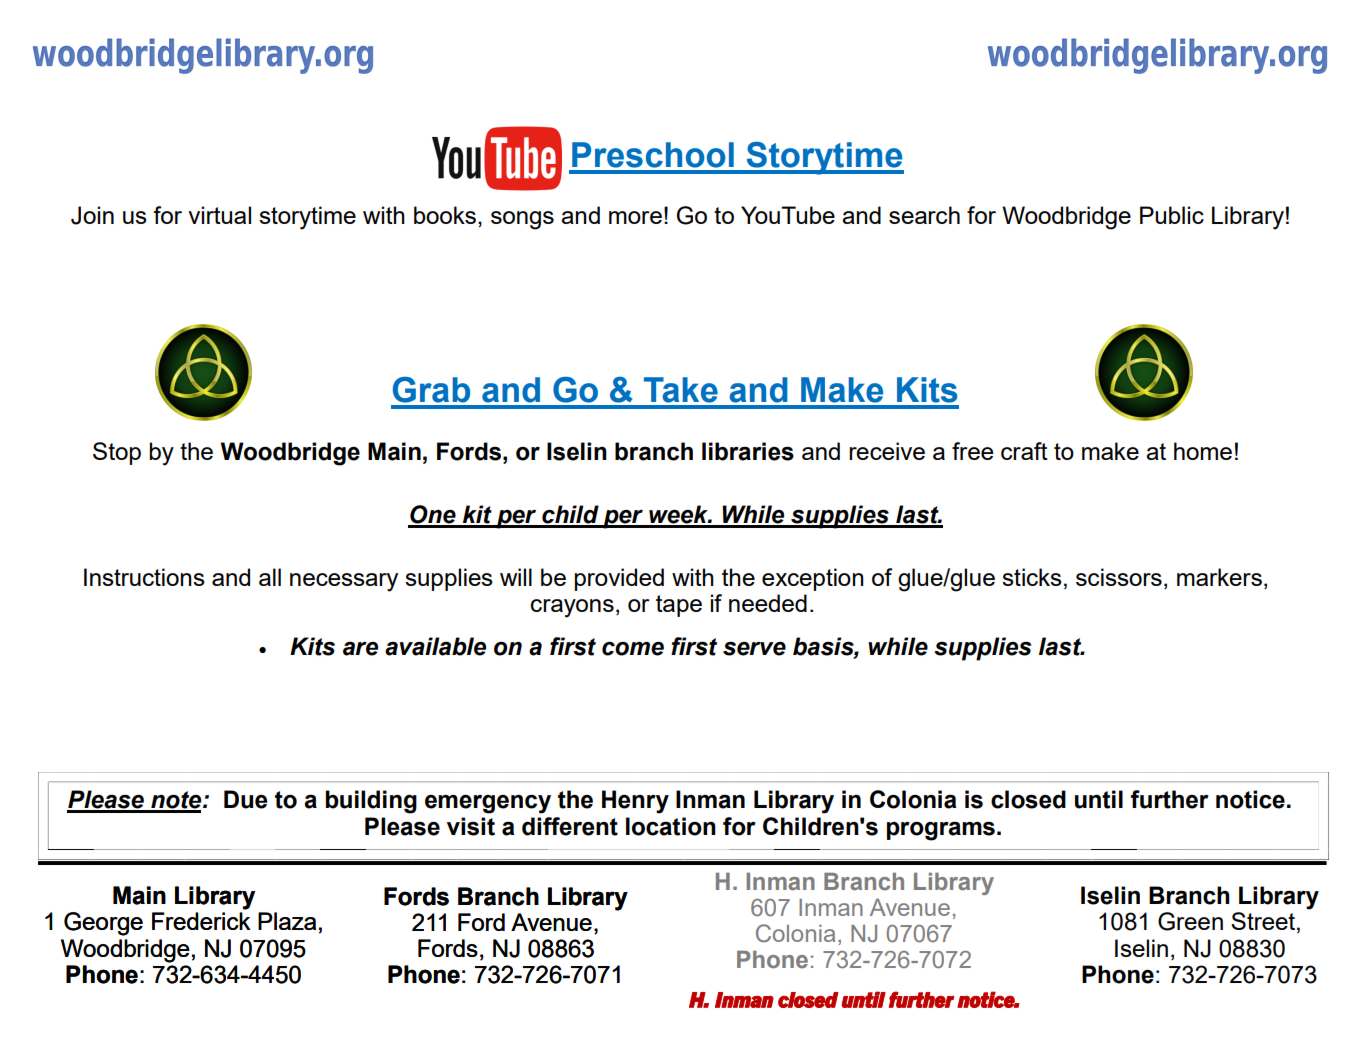  What do you see at coordinates (671, 826) in the document?
I see `location` at bounding box center [671, 826].
